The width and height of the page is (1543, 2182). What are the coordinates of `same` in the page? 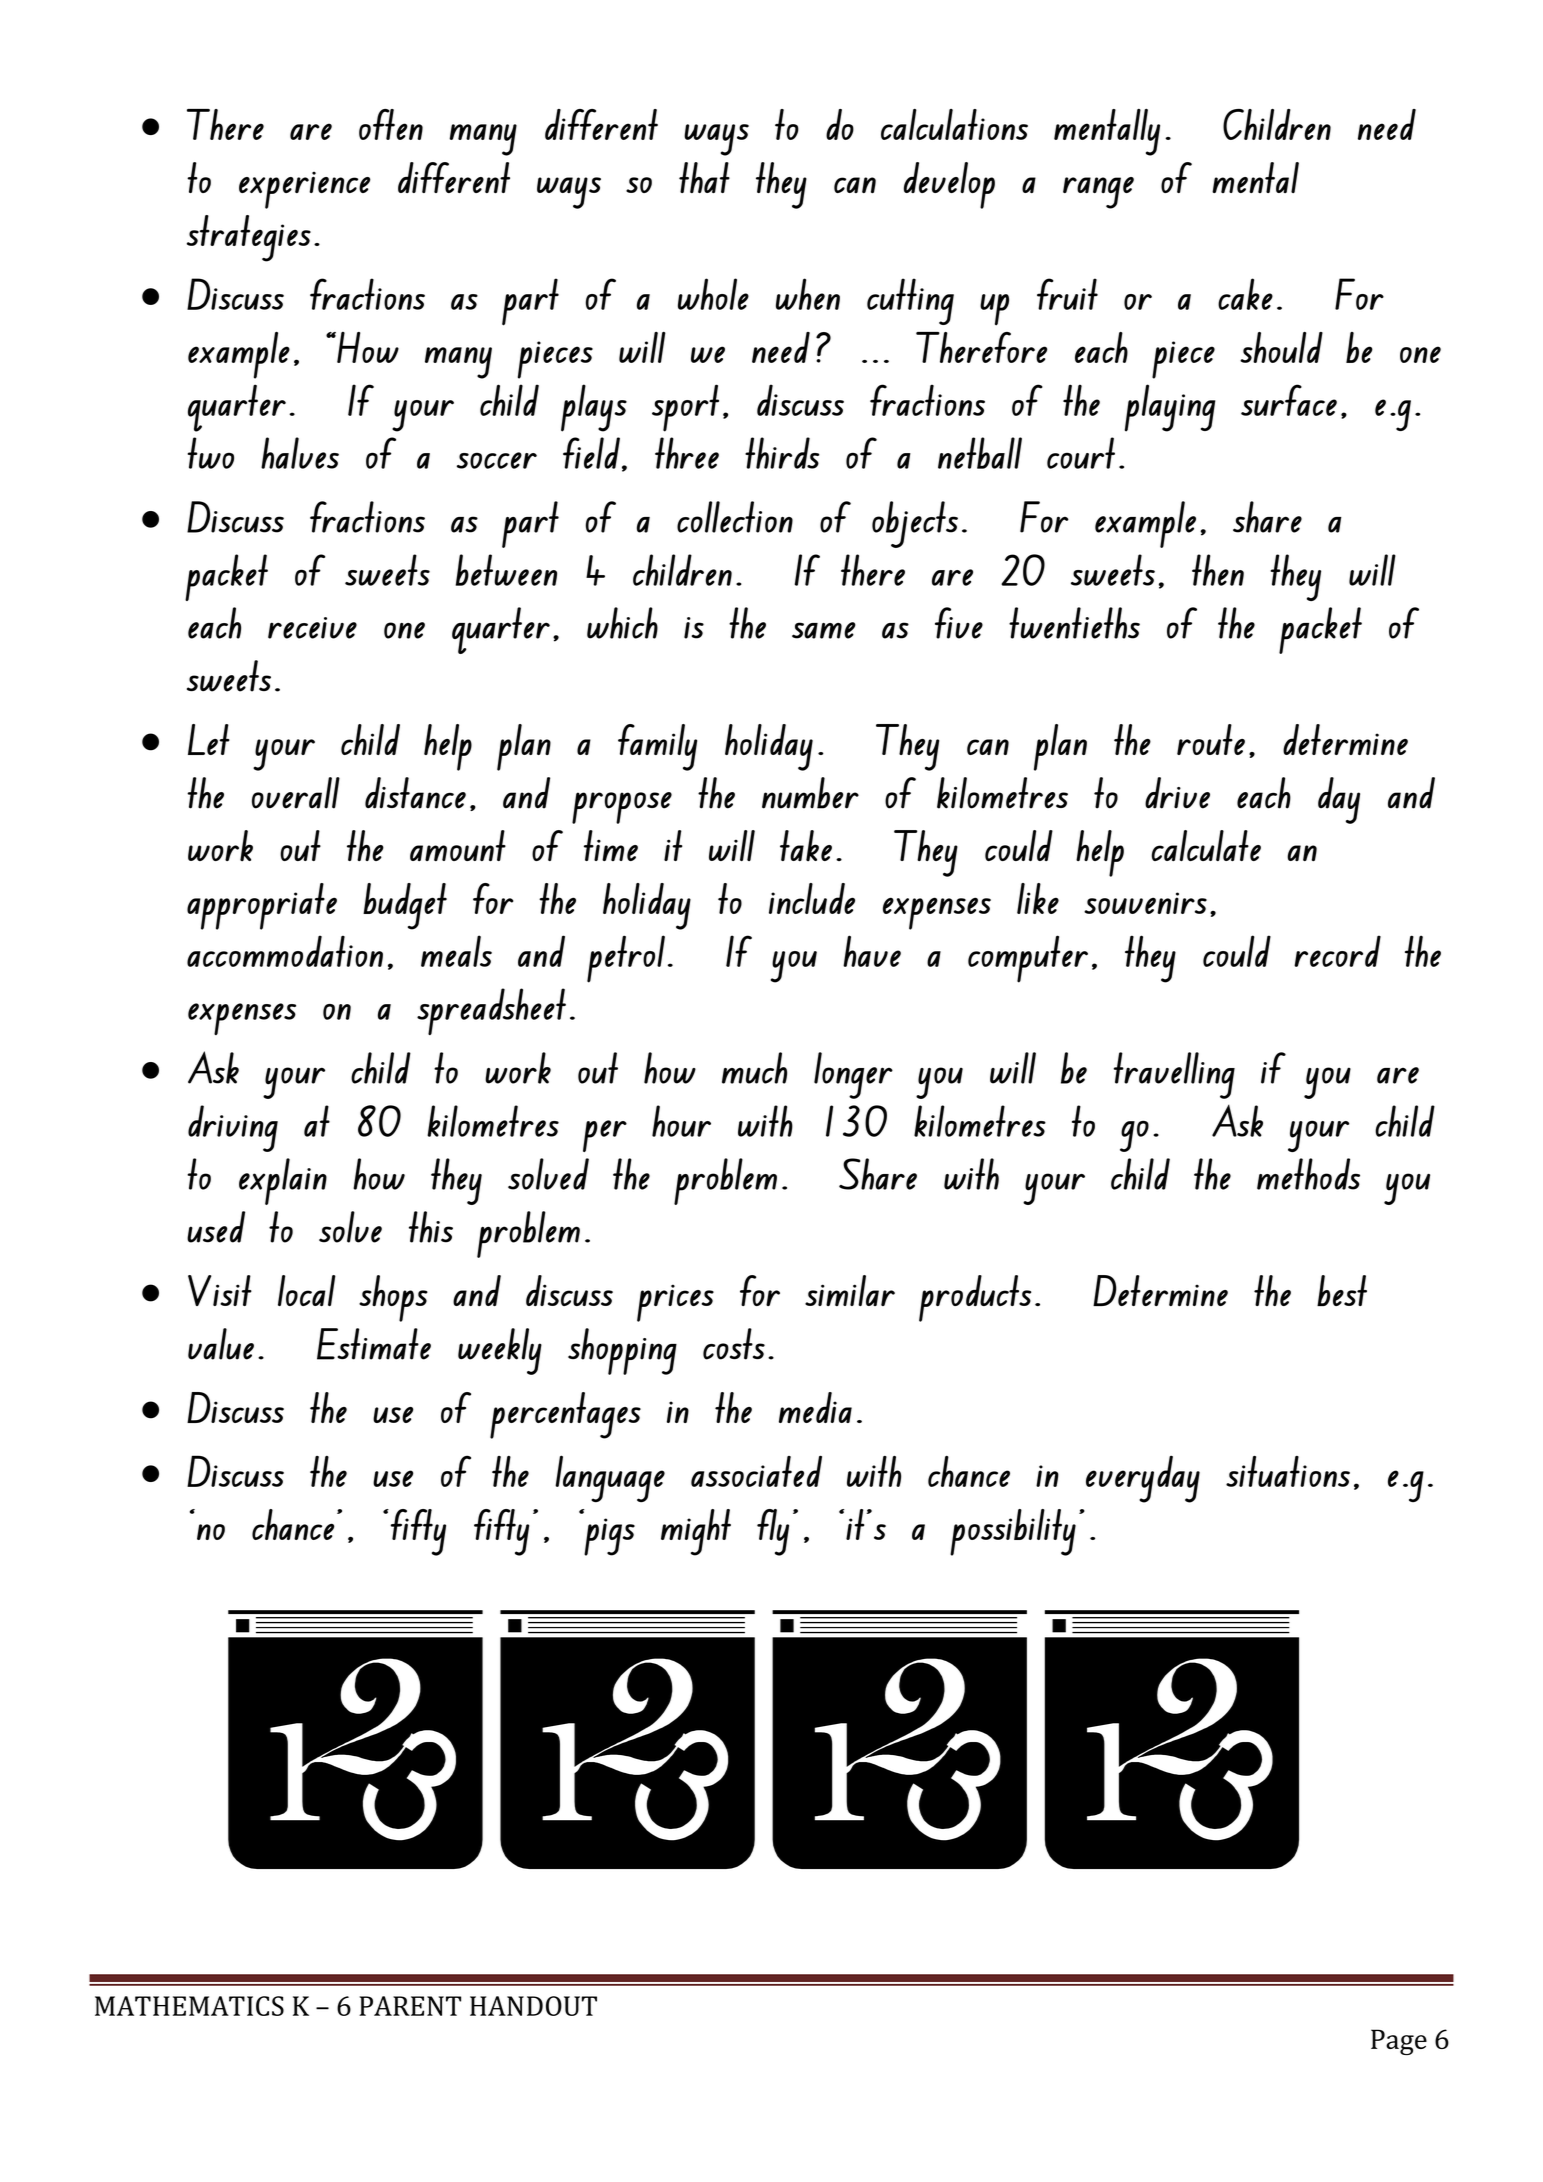 It's located at (824, 630).
